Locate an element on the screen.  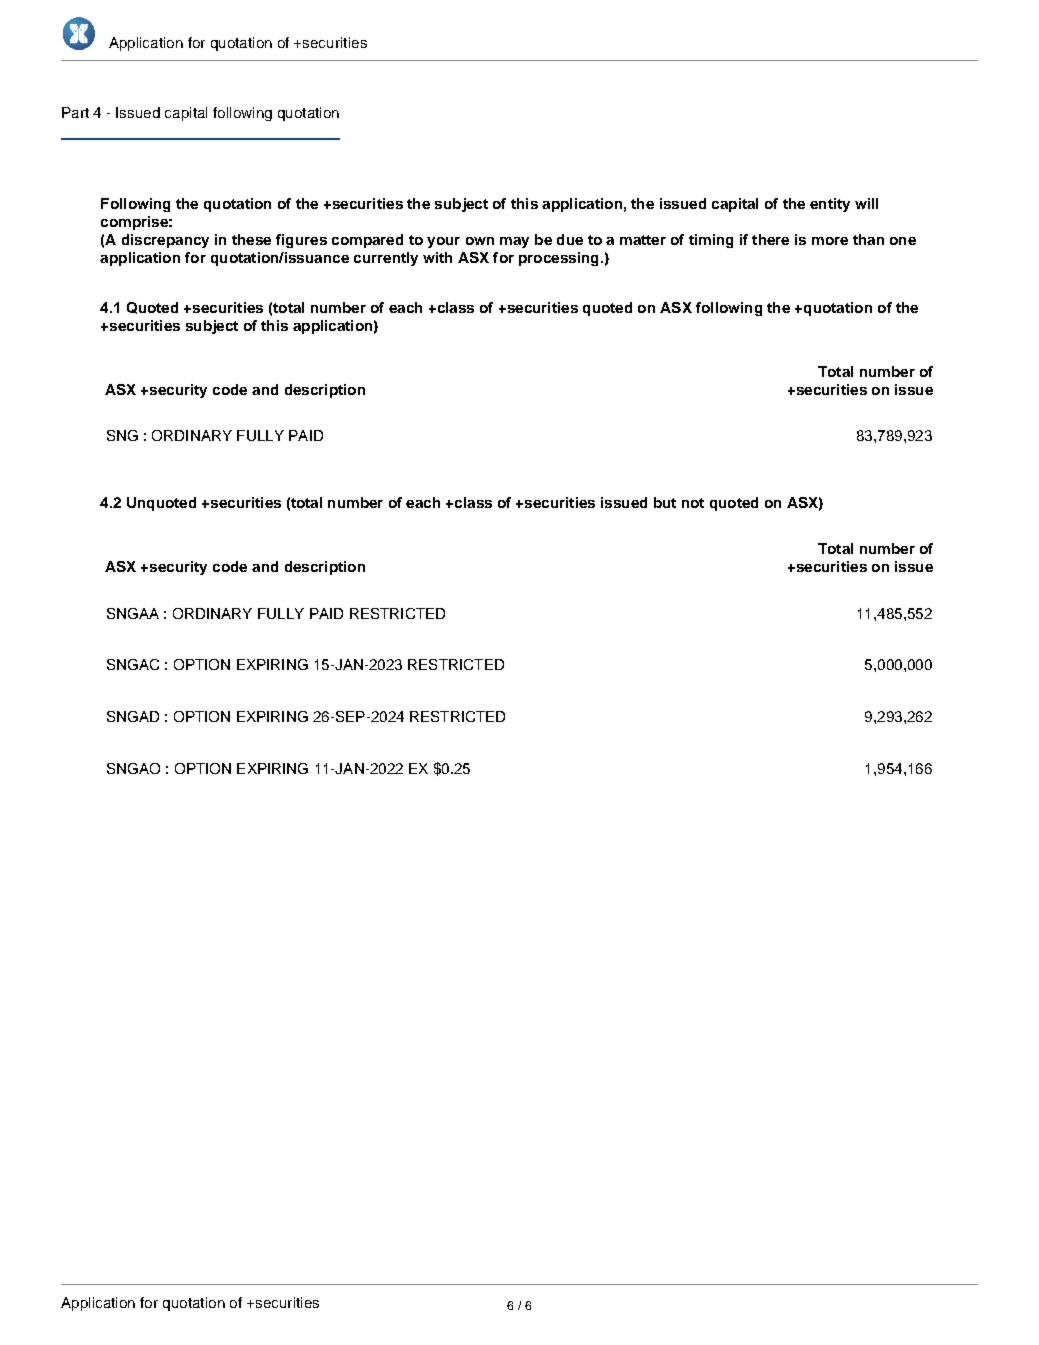
but is located at coordinates (665, 502).
